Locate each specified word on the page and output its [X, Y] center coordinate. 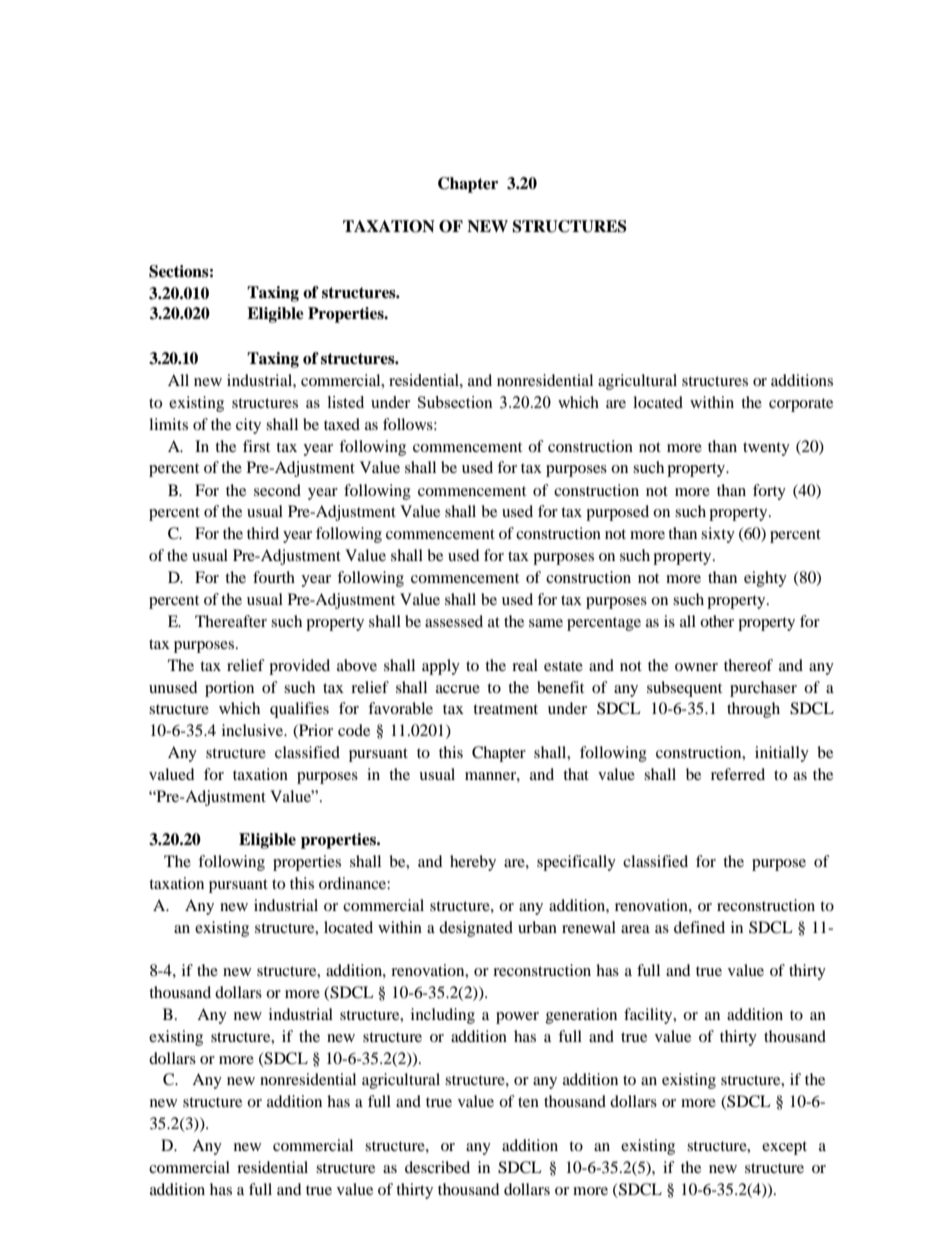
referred [738, 774]
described [437, 1167]
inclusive [254, 730]
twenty [766, 449]
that [576, 774]
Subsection [455, 402]
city [248, 426]
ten [528, 1102]
